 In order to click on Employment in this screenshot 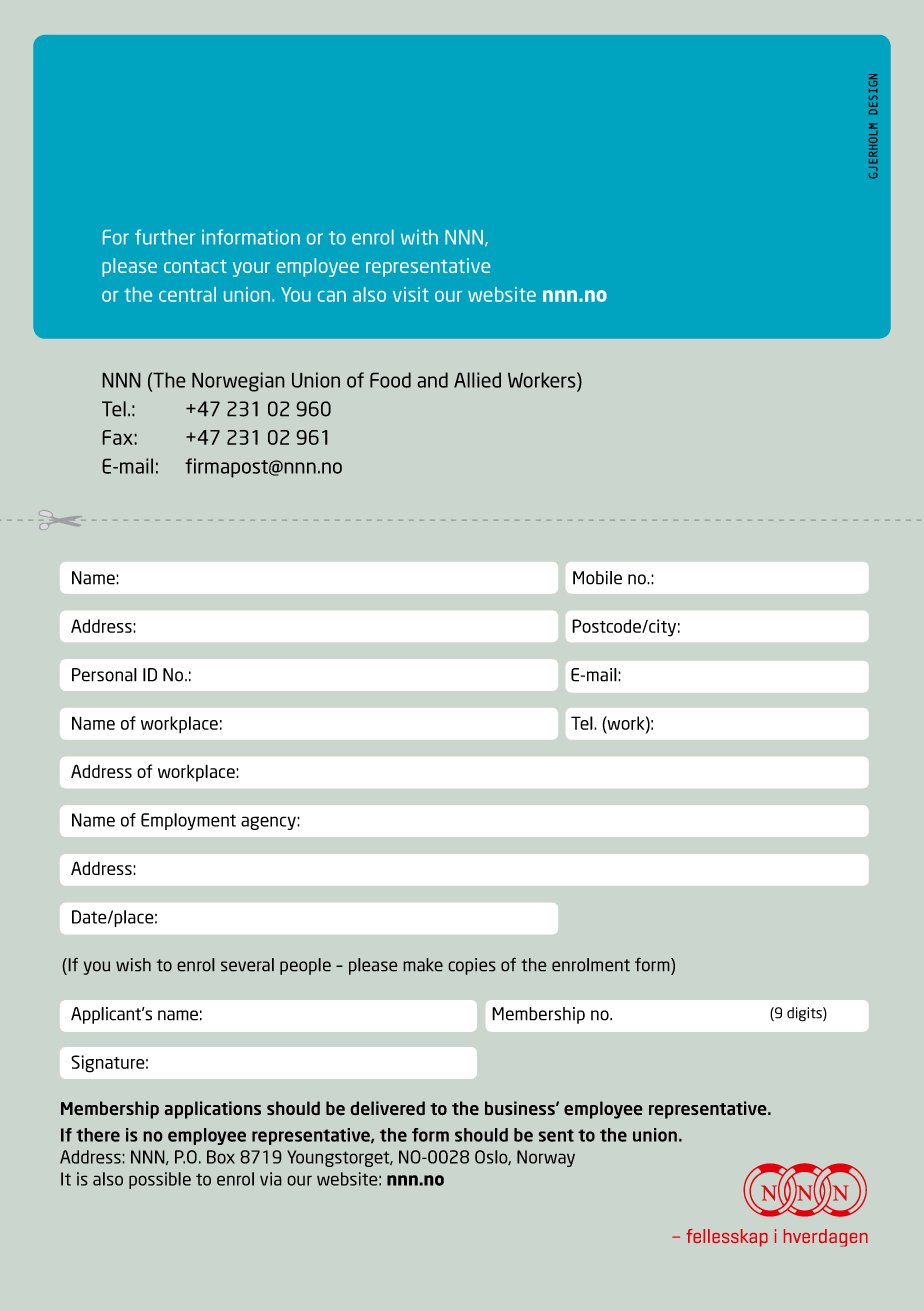, I will do `click(188, 821)`.
